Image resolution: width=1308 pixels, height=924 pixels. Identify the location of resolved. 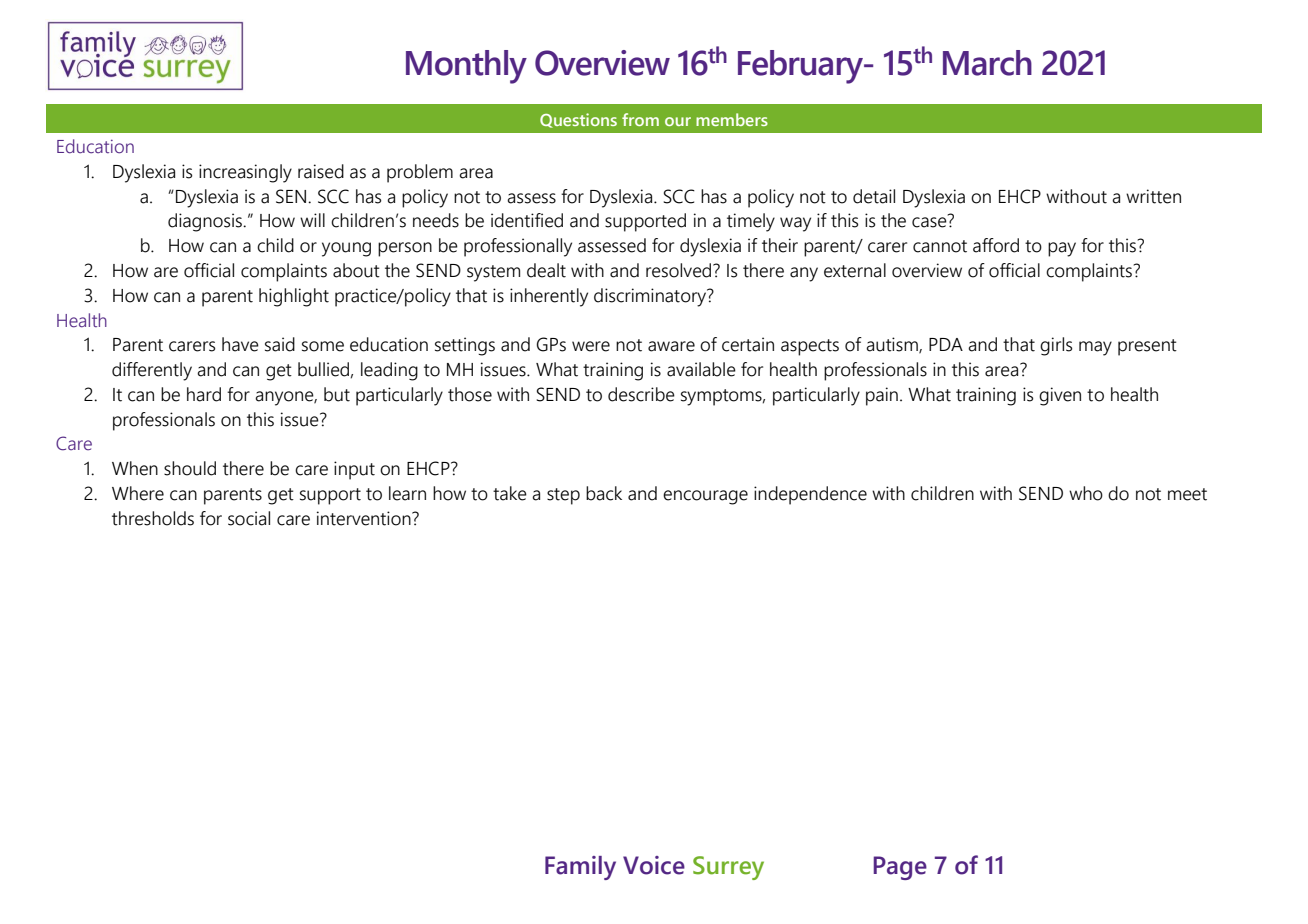
(680, 270).
